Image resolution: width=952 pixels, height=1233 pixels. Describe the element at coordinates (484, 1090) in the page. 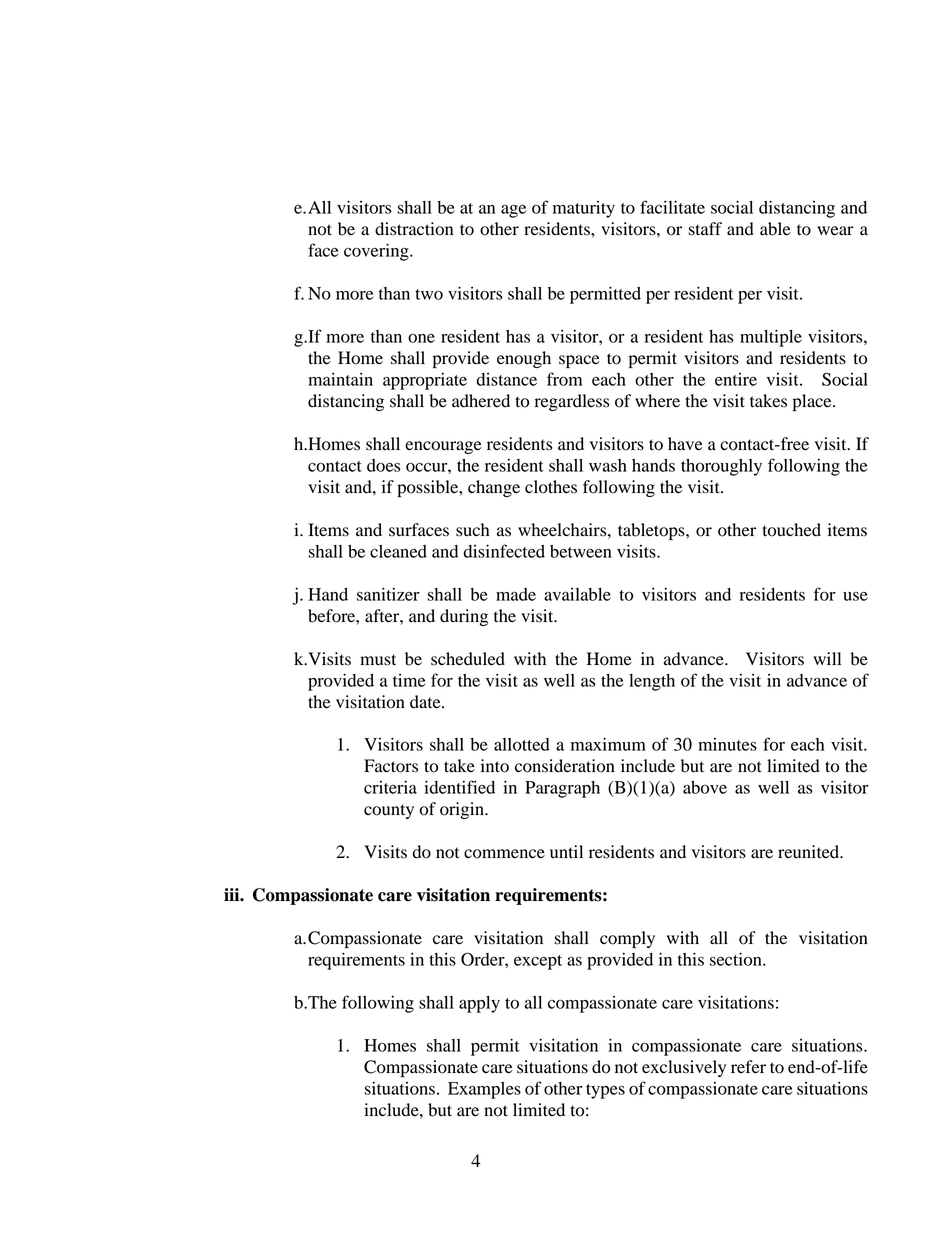

I see `Examples` at that location.
